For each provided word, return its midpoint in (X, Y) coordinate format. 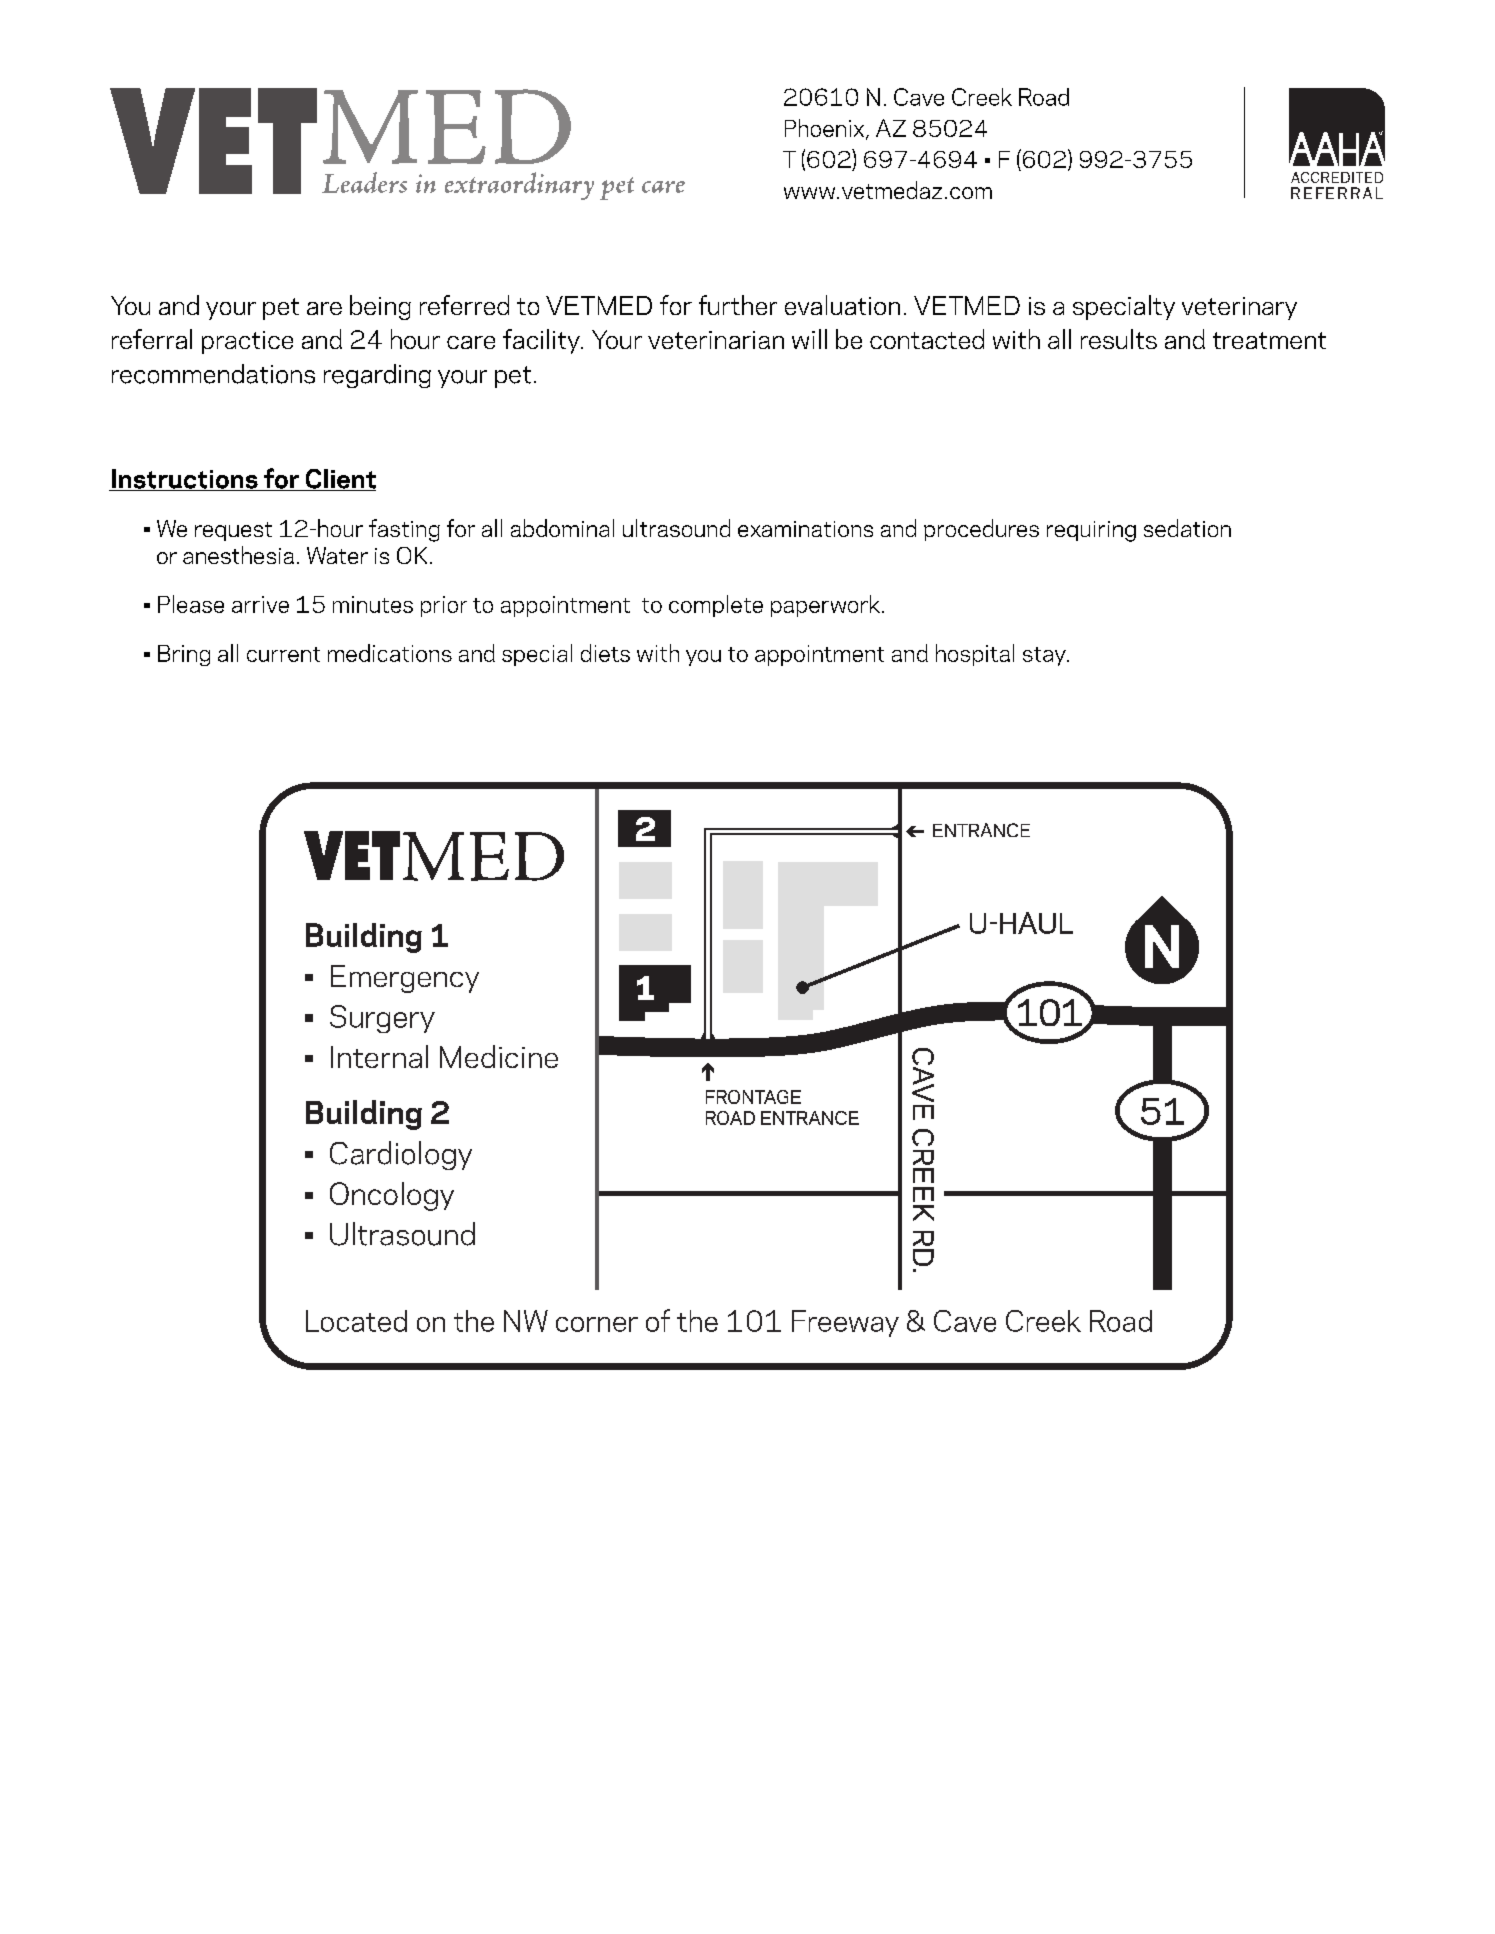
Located (356, 1321)
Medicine (499, 1056)
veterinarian (716, 340)
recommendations (213, 374)
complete (716, 606)
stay (1045, 656)
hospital (975, 655)
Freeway (845, 1323)
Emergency (405, 979)
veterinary (1239, 308)
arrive (260, 604)
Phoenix (826, 129)
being (380, 307)
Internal (379, 1056)
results (1119, 339)
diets (605, 653)
